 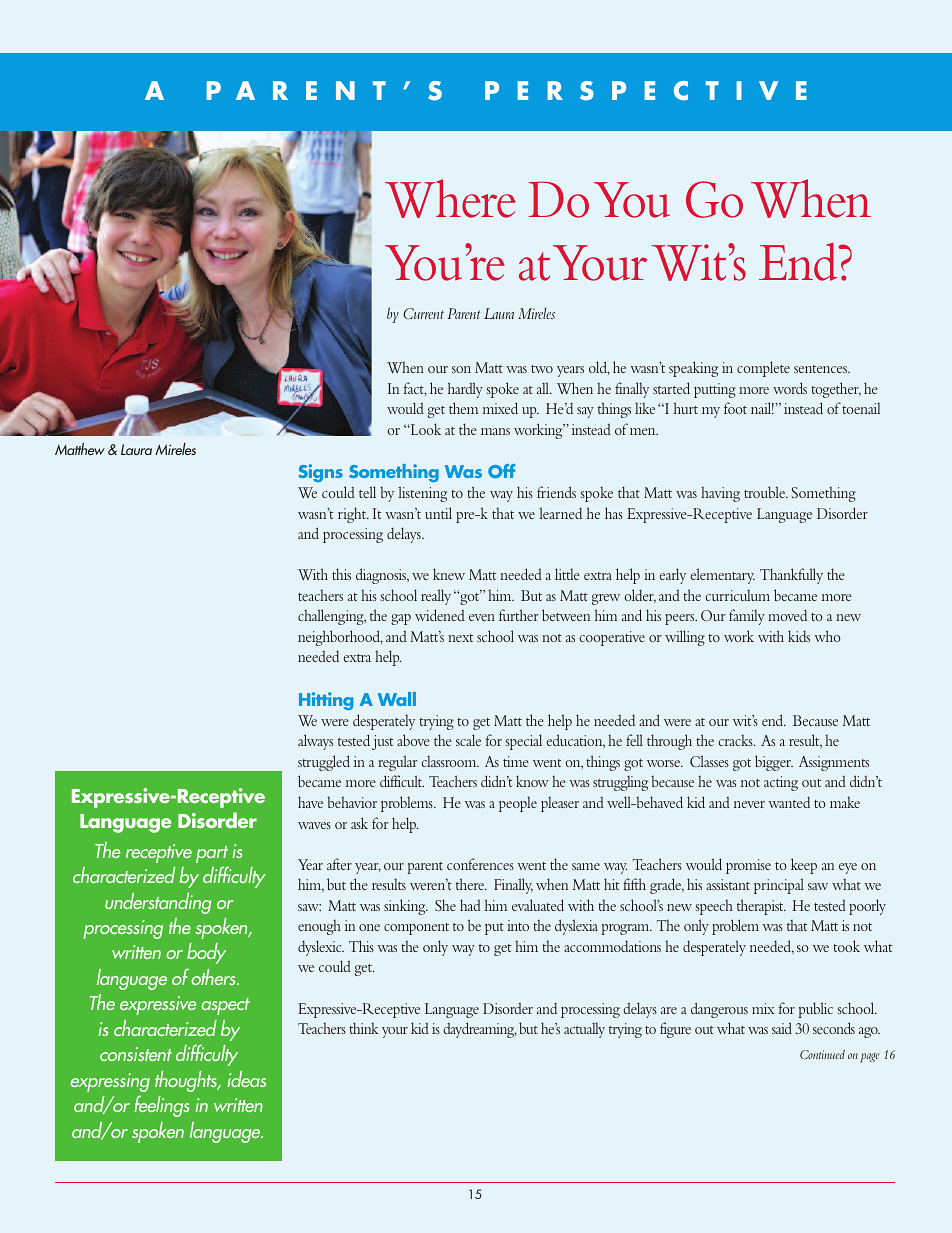 I want to click on Continued, so click(x=822, y=1054).
